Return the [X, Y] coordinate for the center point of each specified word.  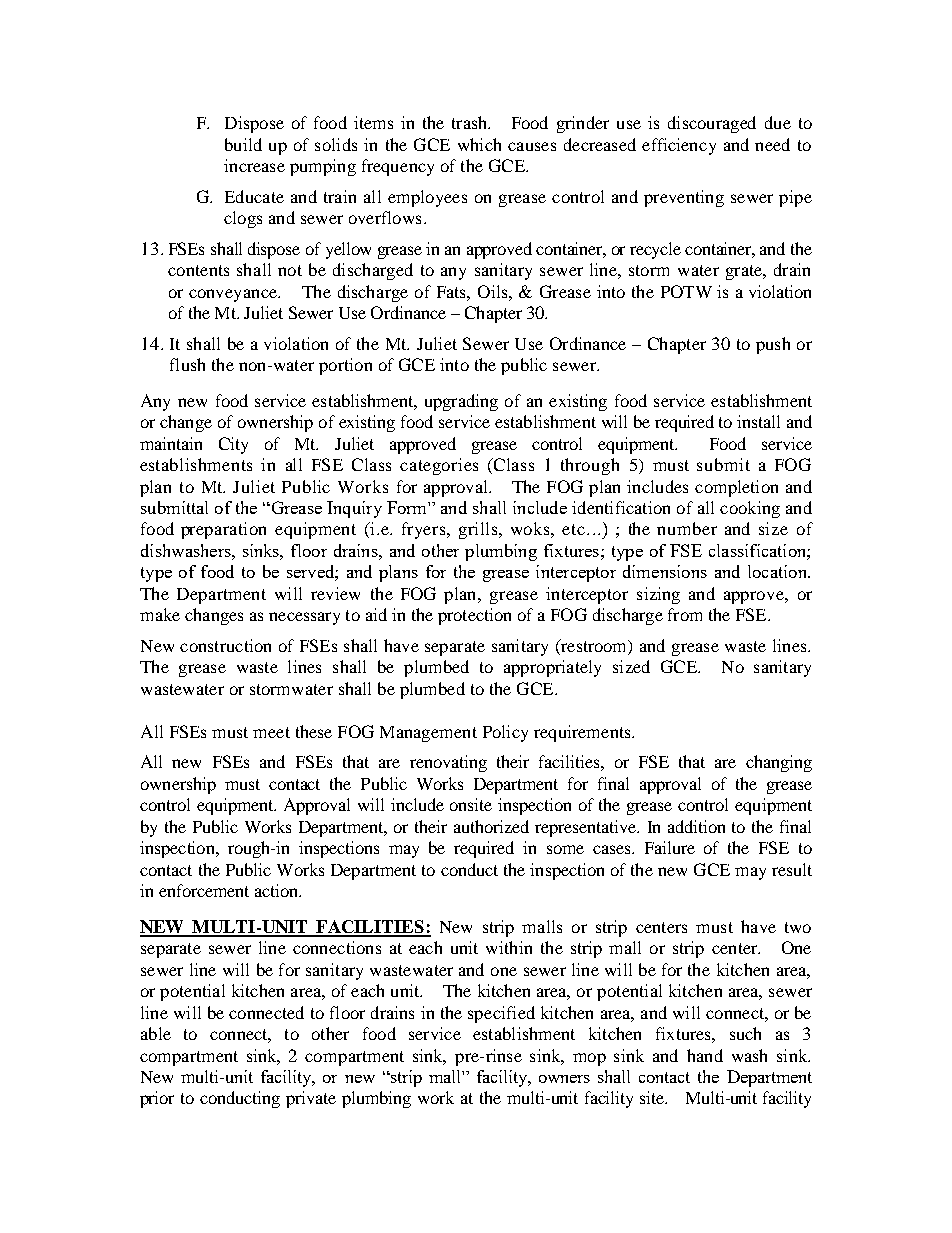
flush [187, 364]
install [758, 421]
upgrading [461, 402]
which [479, 144]
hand [705, 1055]
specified [501, 1014]
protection [474, 616]
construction [225, 645]
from [685, 614]
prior [157, 1099]
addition [696, 826]
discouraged [712, 124]
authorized [491, 826]
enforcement [204, 890]
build [243, 144]
